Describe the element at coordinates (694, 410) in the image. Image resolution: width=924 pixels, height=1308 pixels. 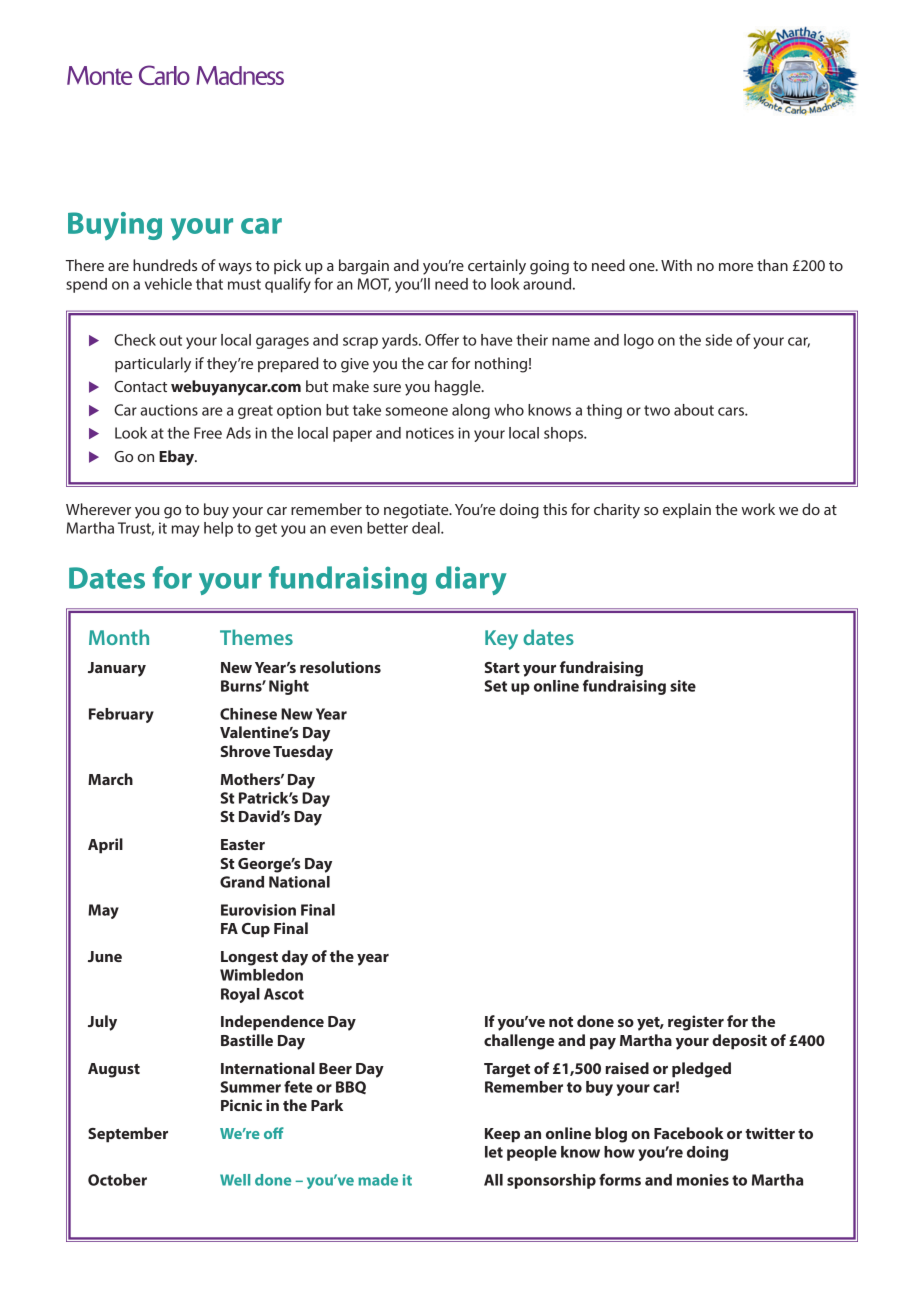
I see `about` at that location.
